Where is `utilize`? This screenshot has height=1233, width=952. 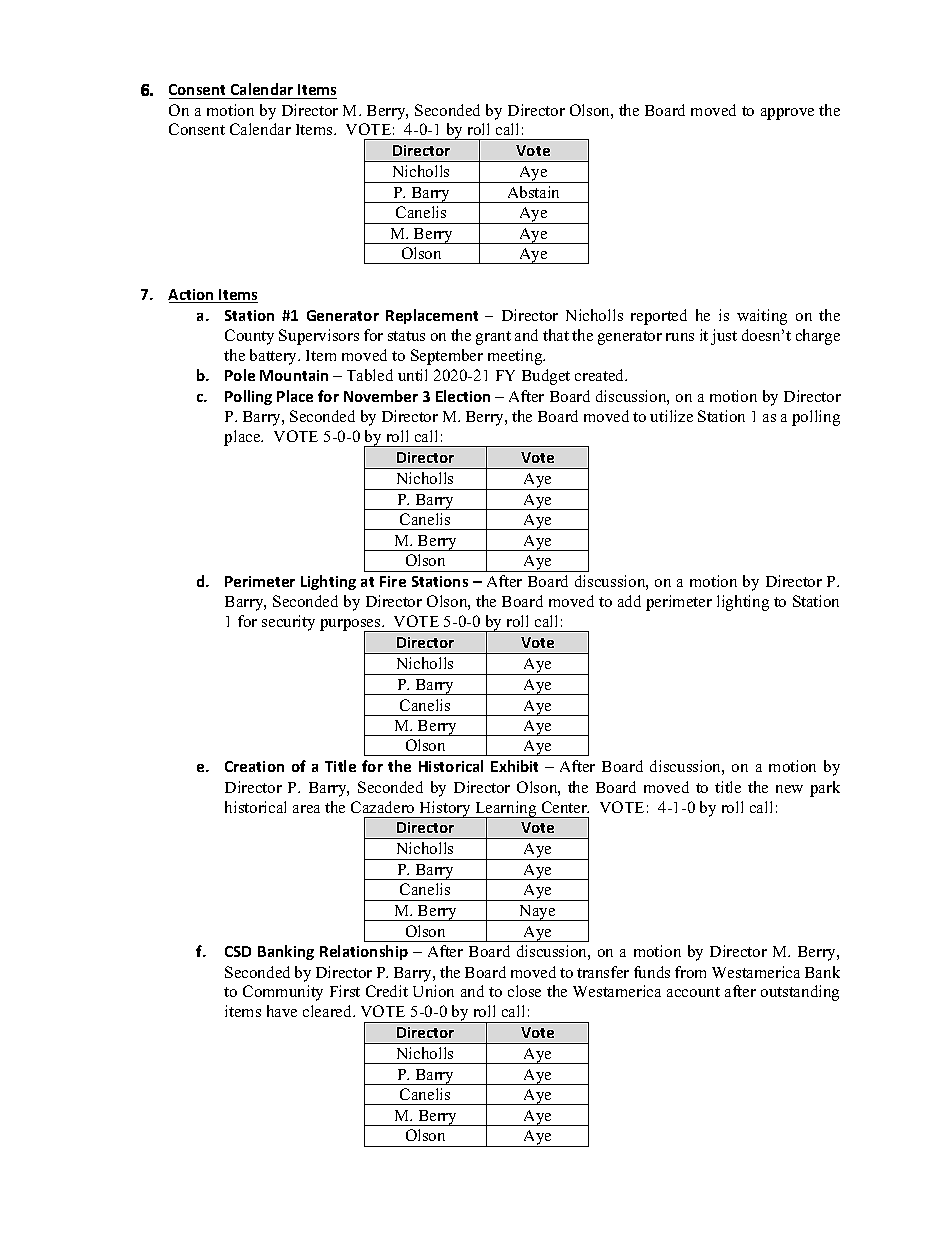 utilize is located at coordinates (671, 416).
